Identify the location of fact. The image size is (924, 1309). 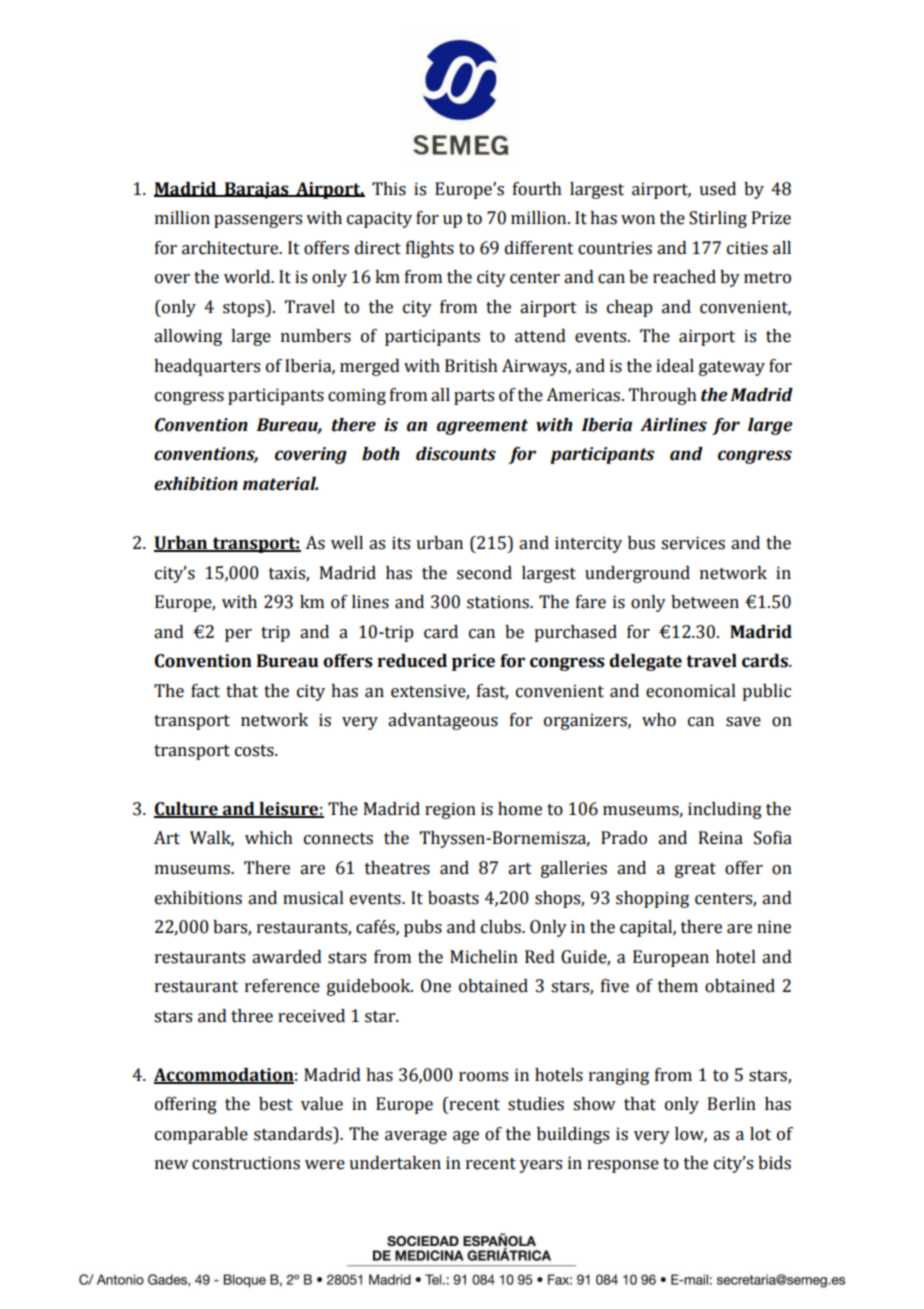
(205, 691).
